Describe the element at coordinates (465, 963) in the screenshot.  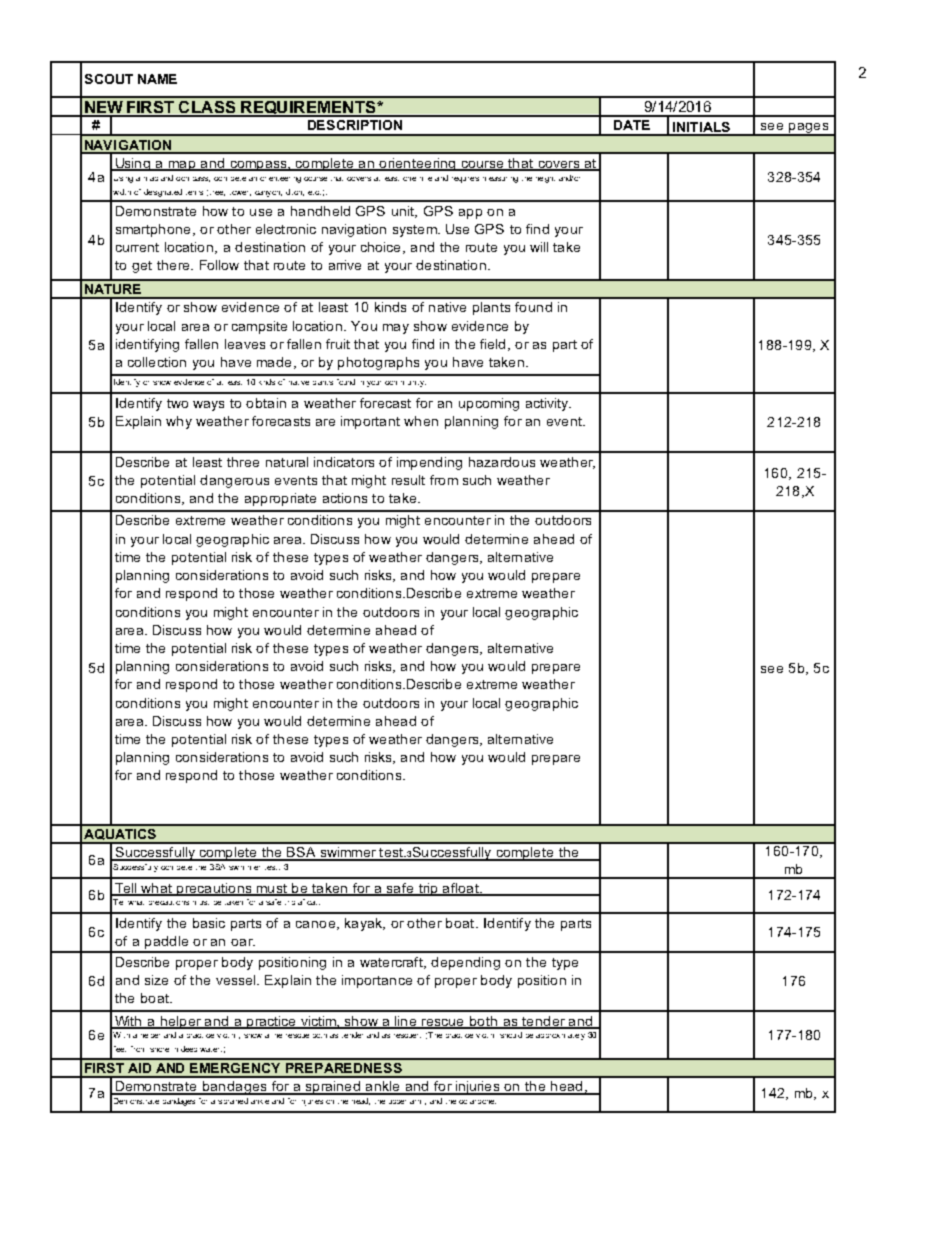
I see `depending` at that location.
